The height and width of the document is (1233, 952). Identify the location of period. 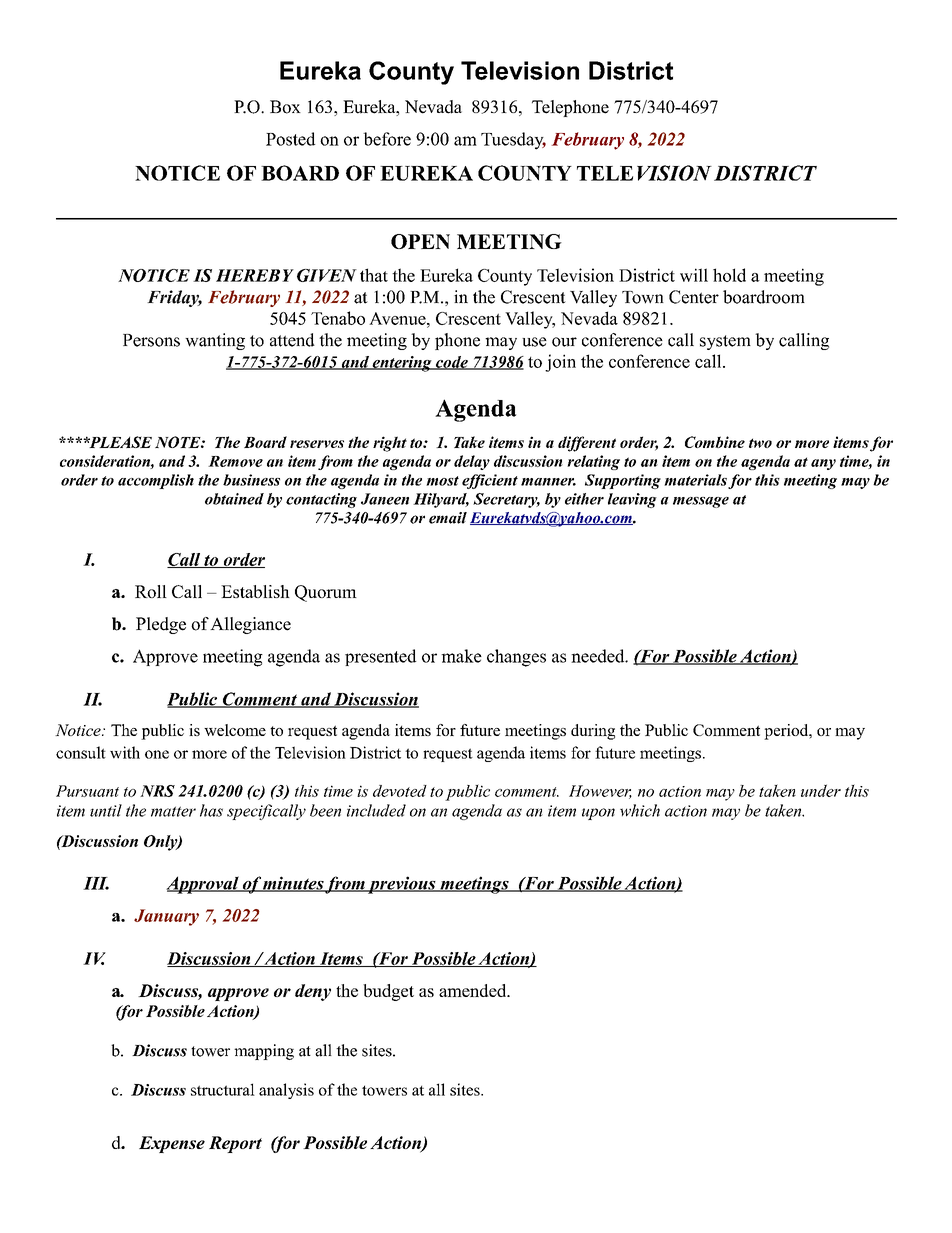
(787, 732).
